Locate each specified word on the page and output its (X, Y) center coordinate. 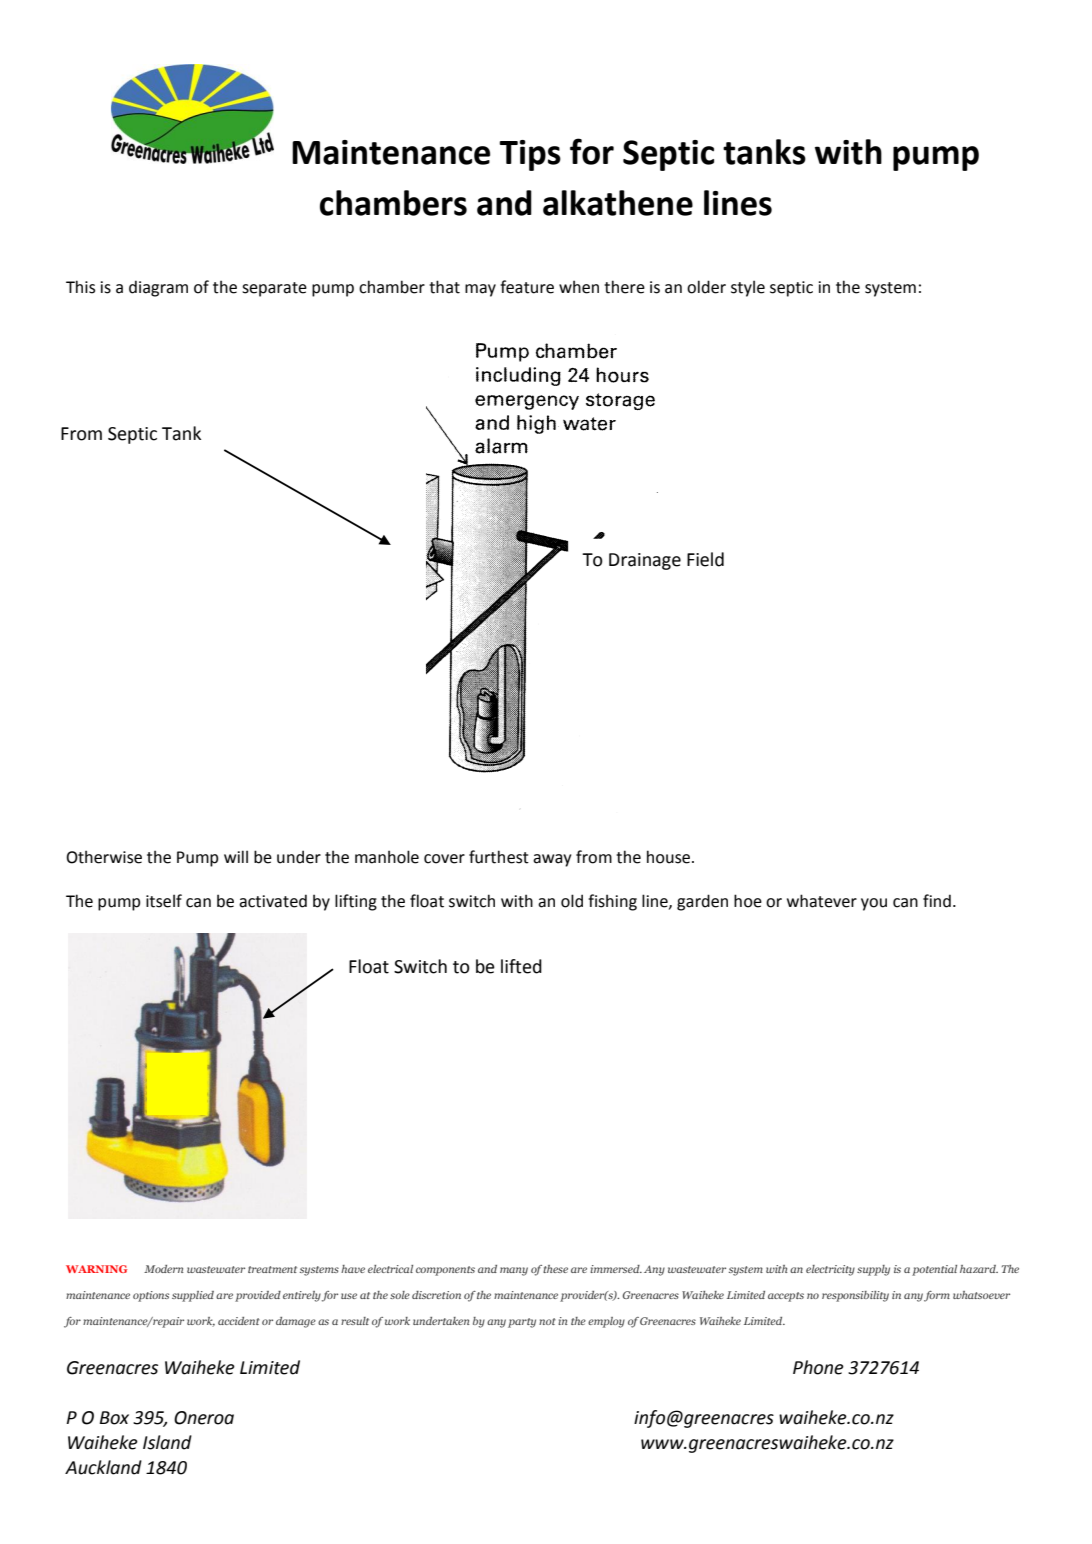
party (522, 1323)
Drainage (645, 561)
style (748, 288)
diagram (158, 288)
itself (164, 901)
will (236, 856)
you (874, 904)
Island (167, 1442)
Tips (530, 155)
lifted (521, 966)
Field (705, 559)
